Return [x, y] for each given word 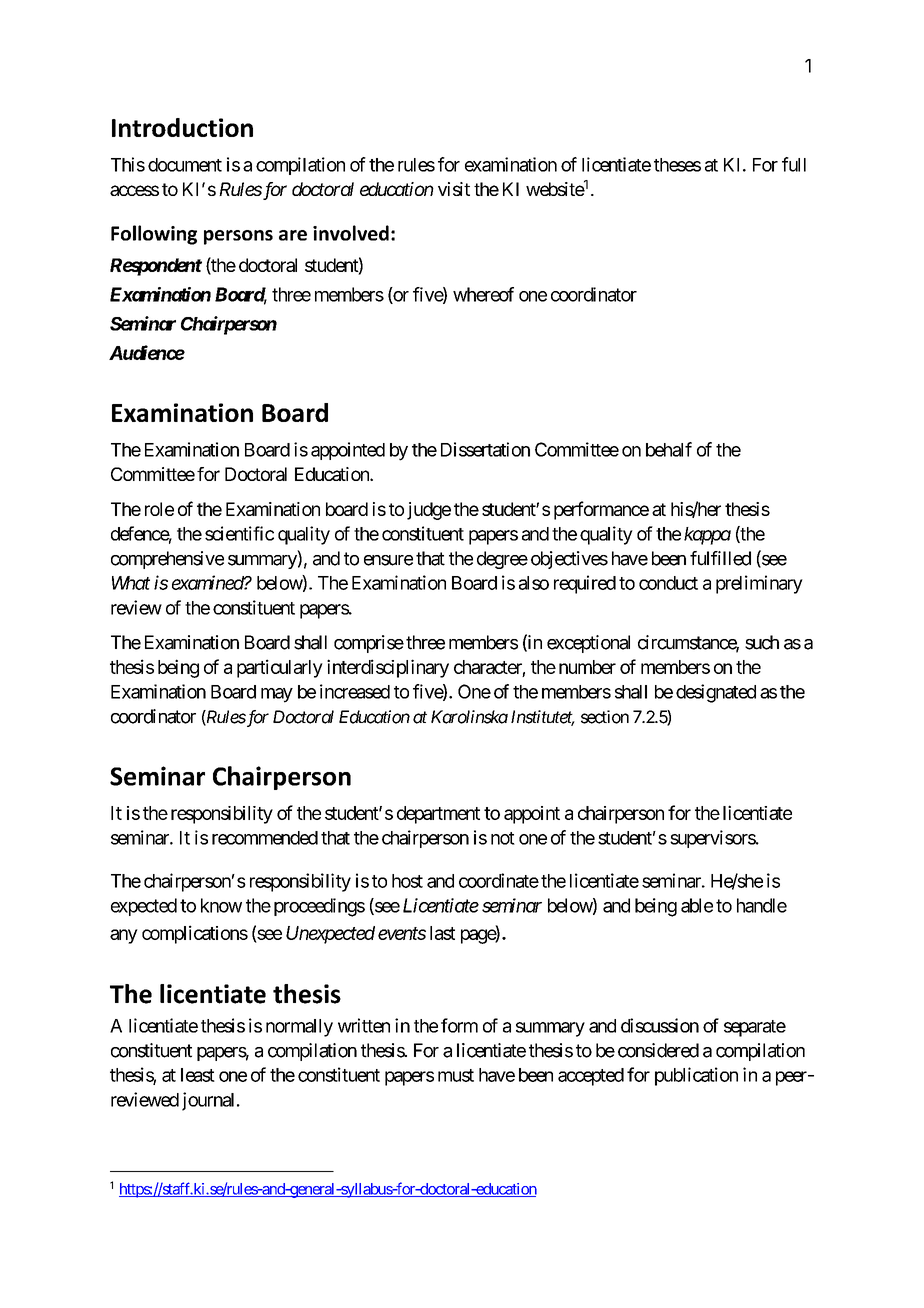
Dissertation [485, 449]
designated [716, 693]
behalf [669, 449]
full [794, 164]
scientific [239, 533]
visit [454, 189]
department [438, 815]
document [185, 165]
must [456, 1075]
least [198, 1075]
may [277, 695]
